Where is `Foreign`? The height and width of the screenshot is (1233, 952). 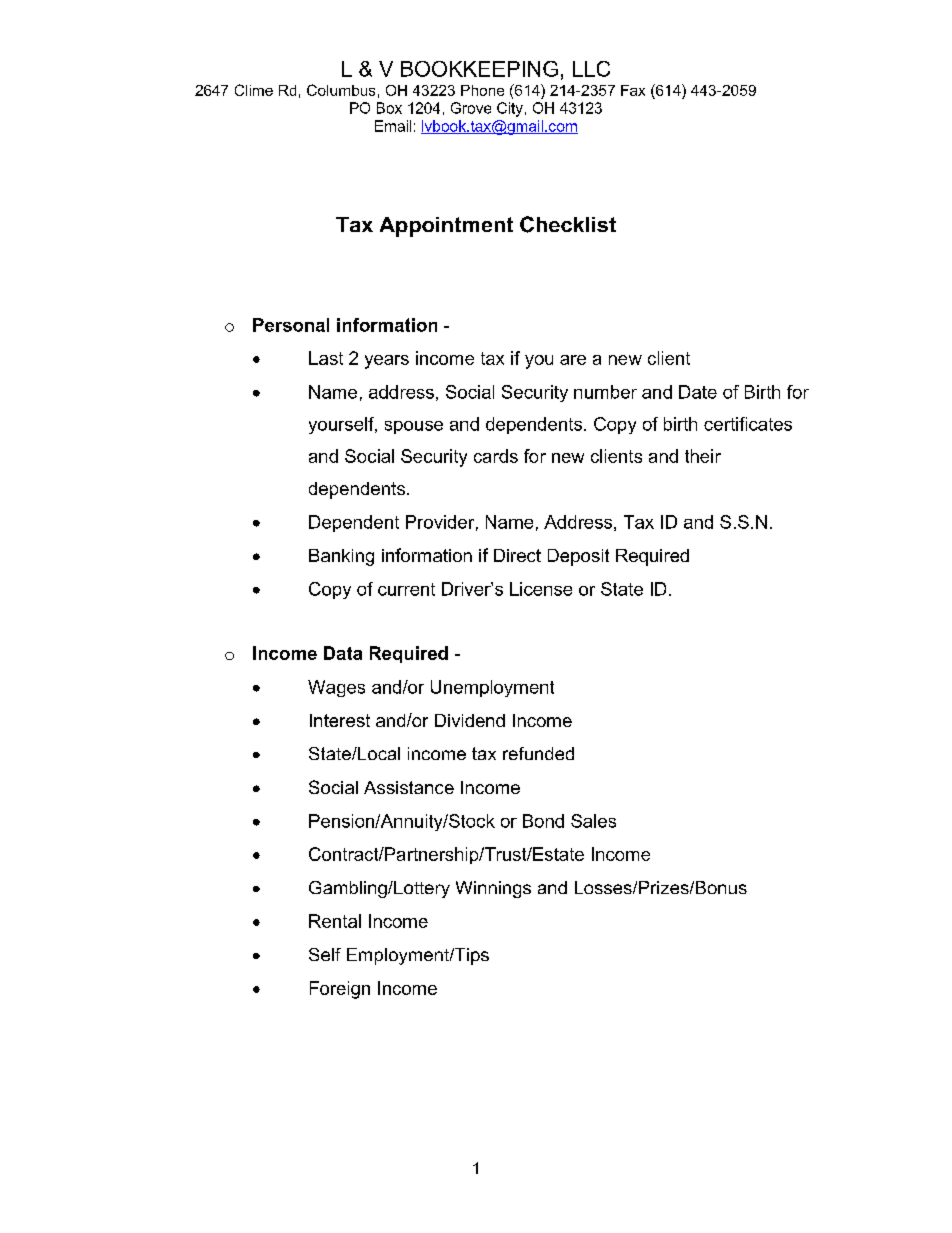 Foreign is located at coordinates (340, 990).
